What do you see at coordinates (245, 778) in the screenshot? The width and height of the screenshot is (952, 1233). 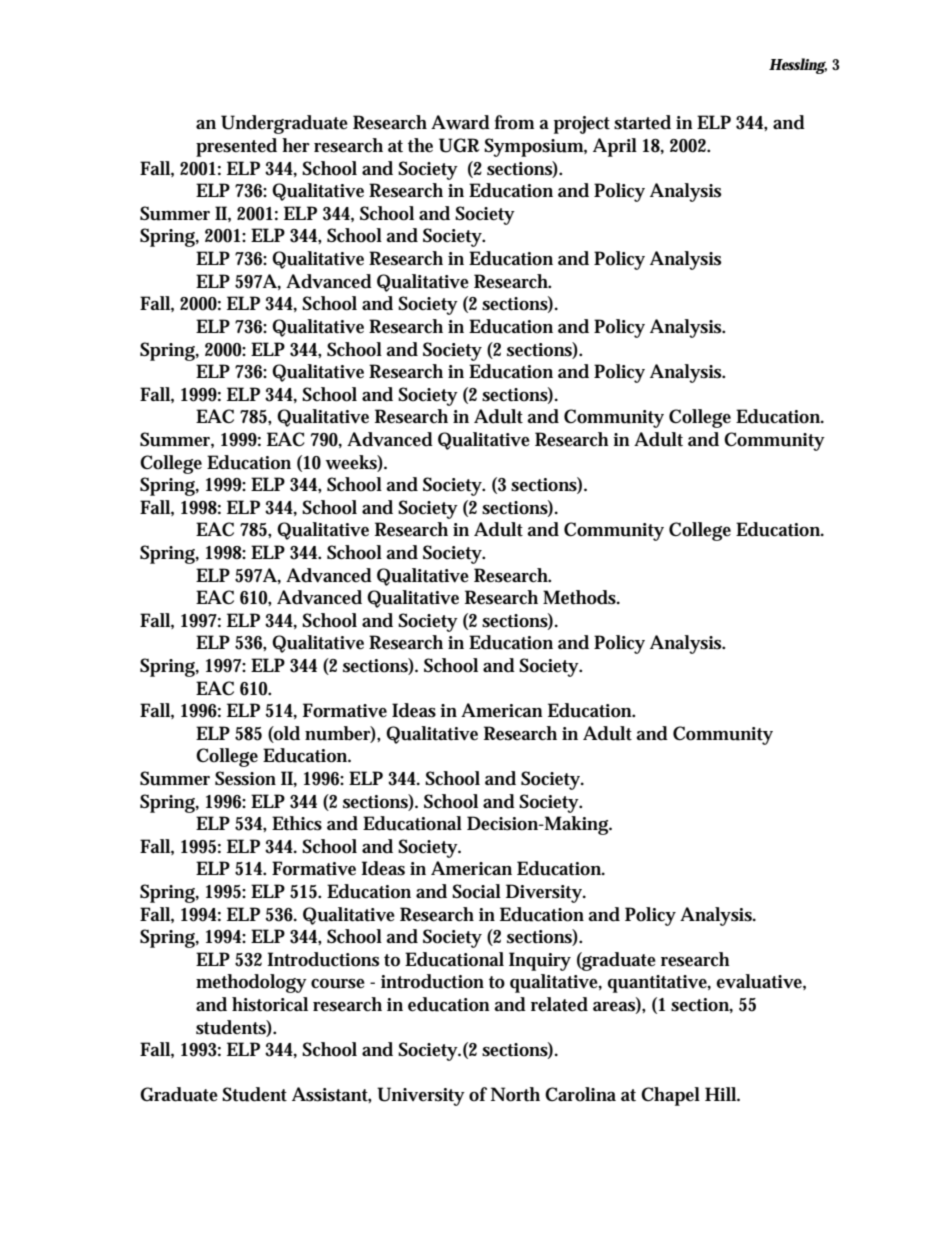 I see `Session` at bounding box center [245, 778].
